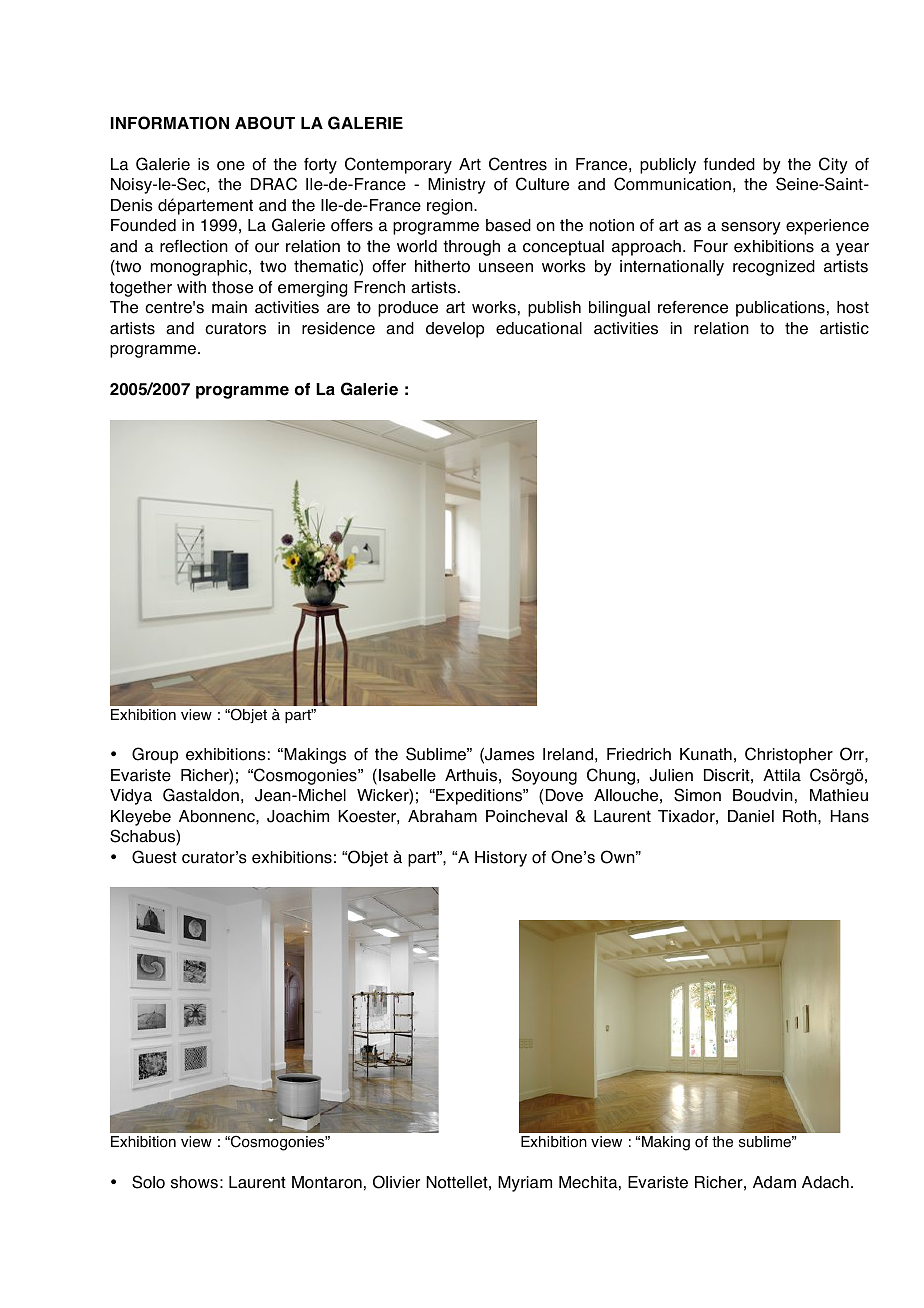 The width and height of the screenshot is (924, 1308). Describe the element at coordinates (751, 816) in the screenshot. I see `Daniel` at that location.
